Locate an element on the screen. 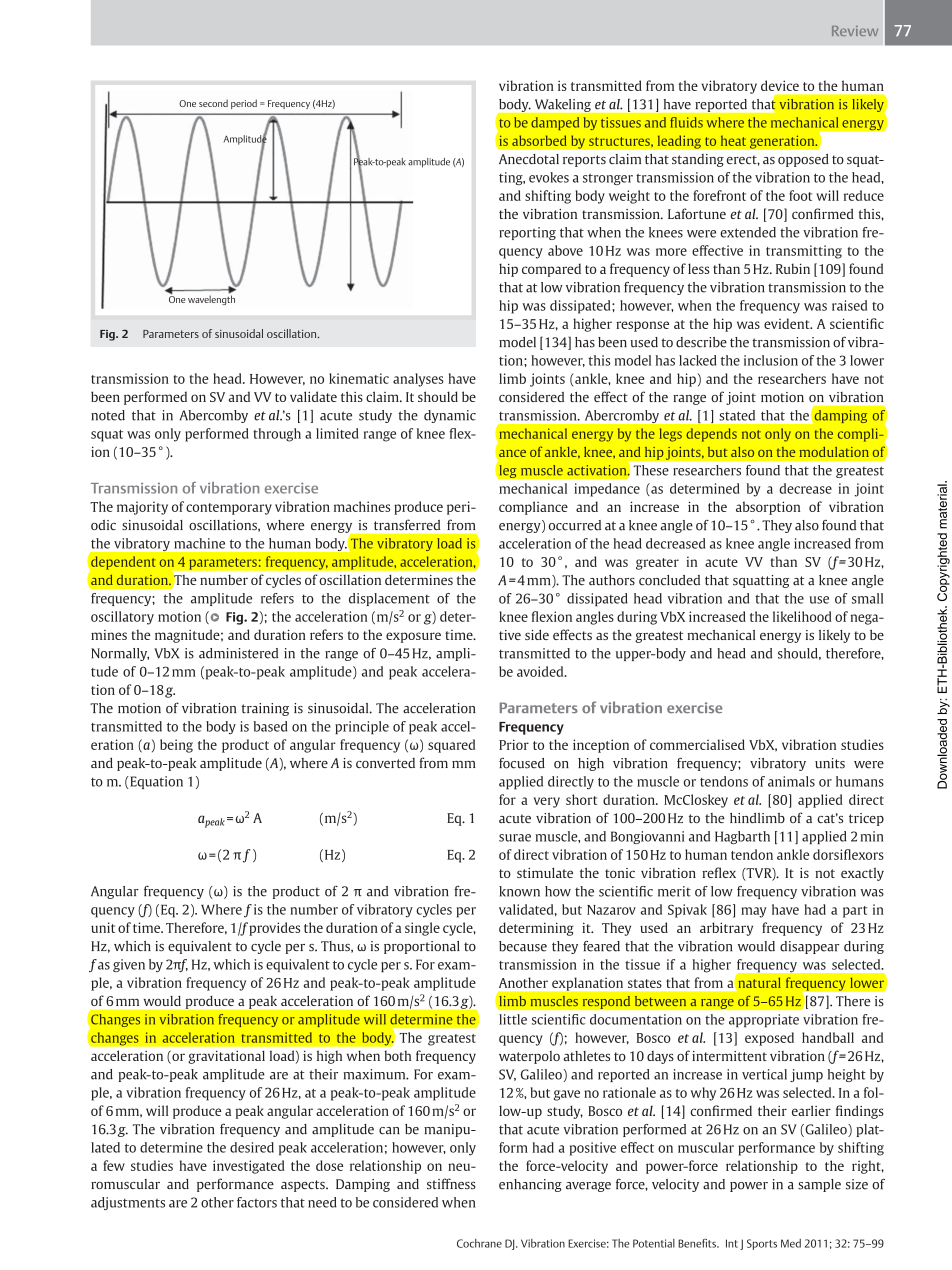 Image resolution: width=952 pixels, height=1270 pixels. provides is located at coordinates (274, 929).
